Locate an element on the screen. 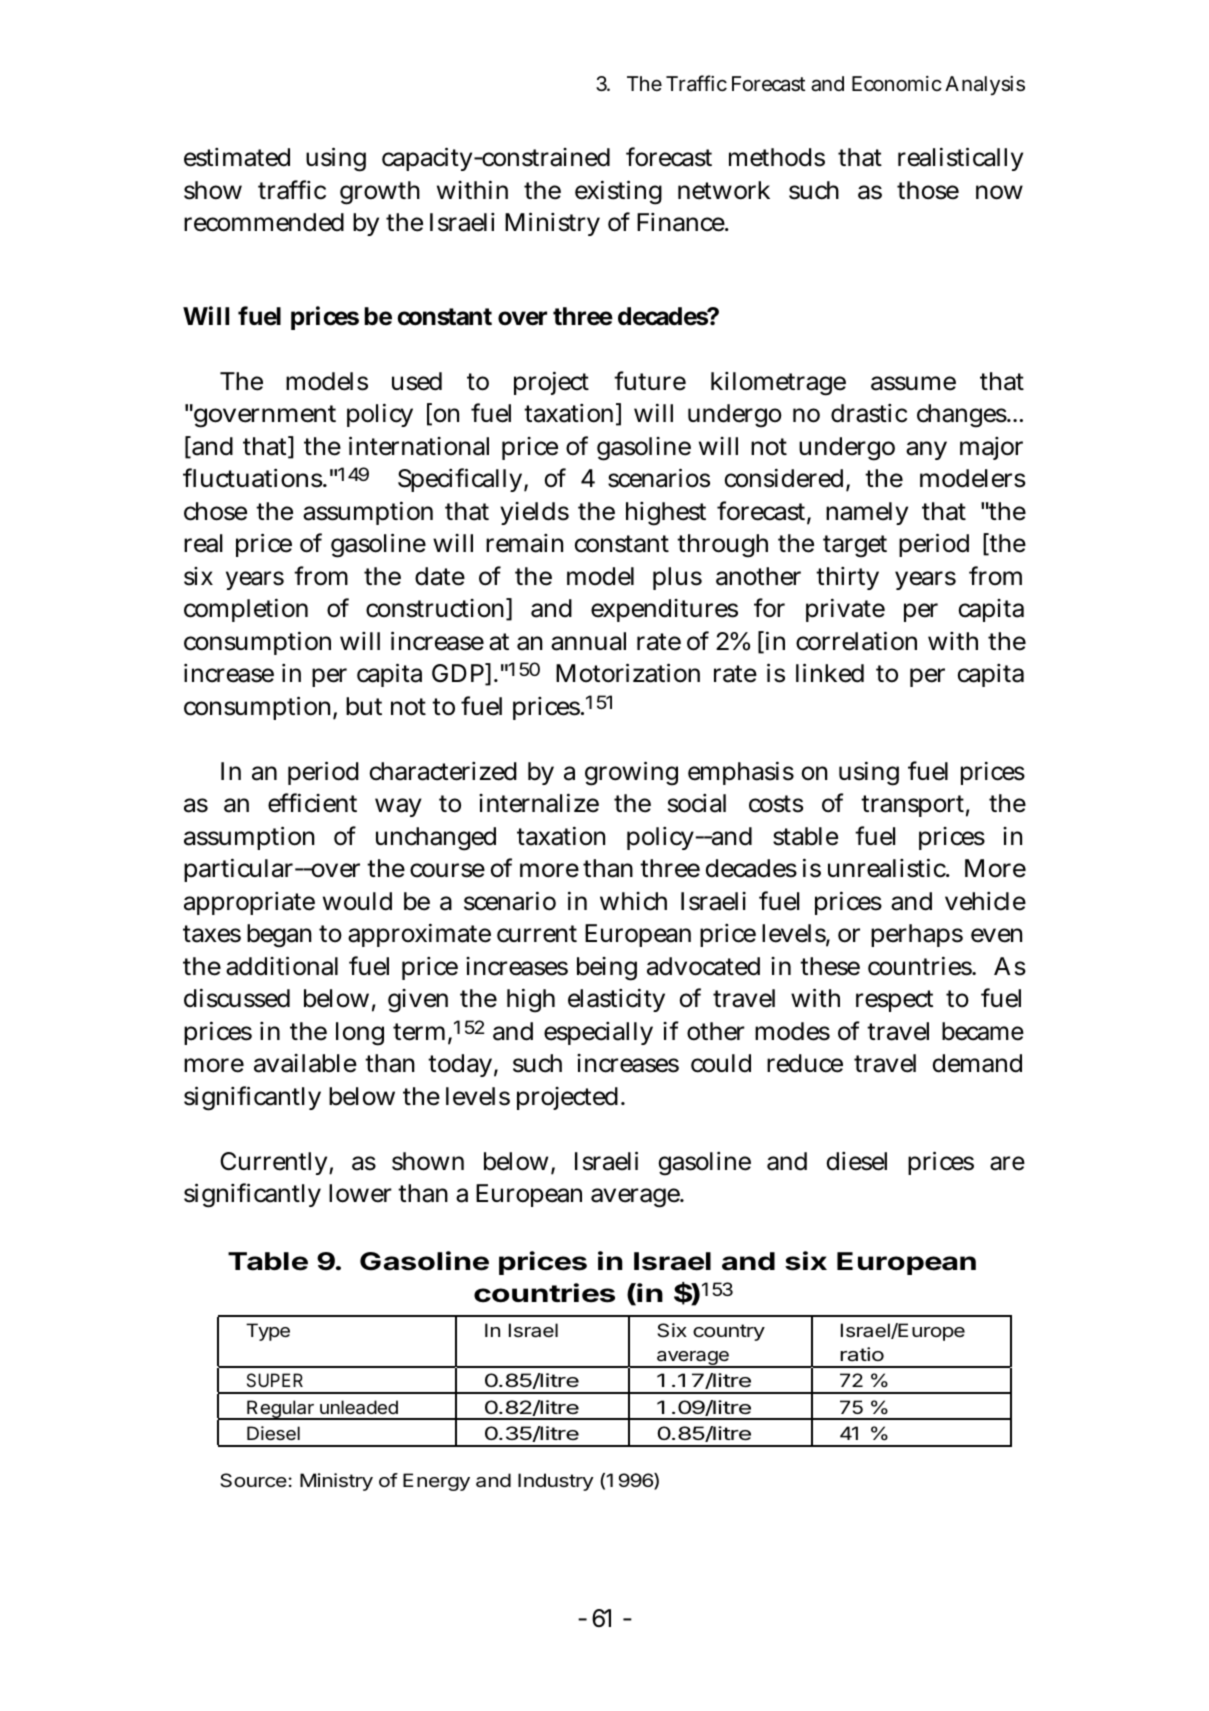 The image size is (1209, 1711). transport is located at coordinates (912, 806).
